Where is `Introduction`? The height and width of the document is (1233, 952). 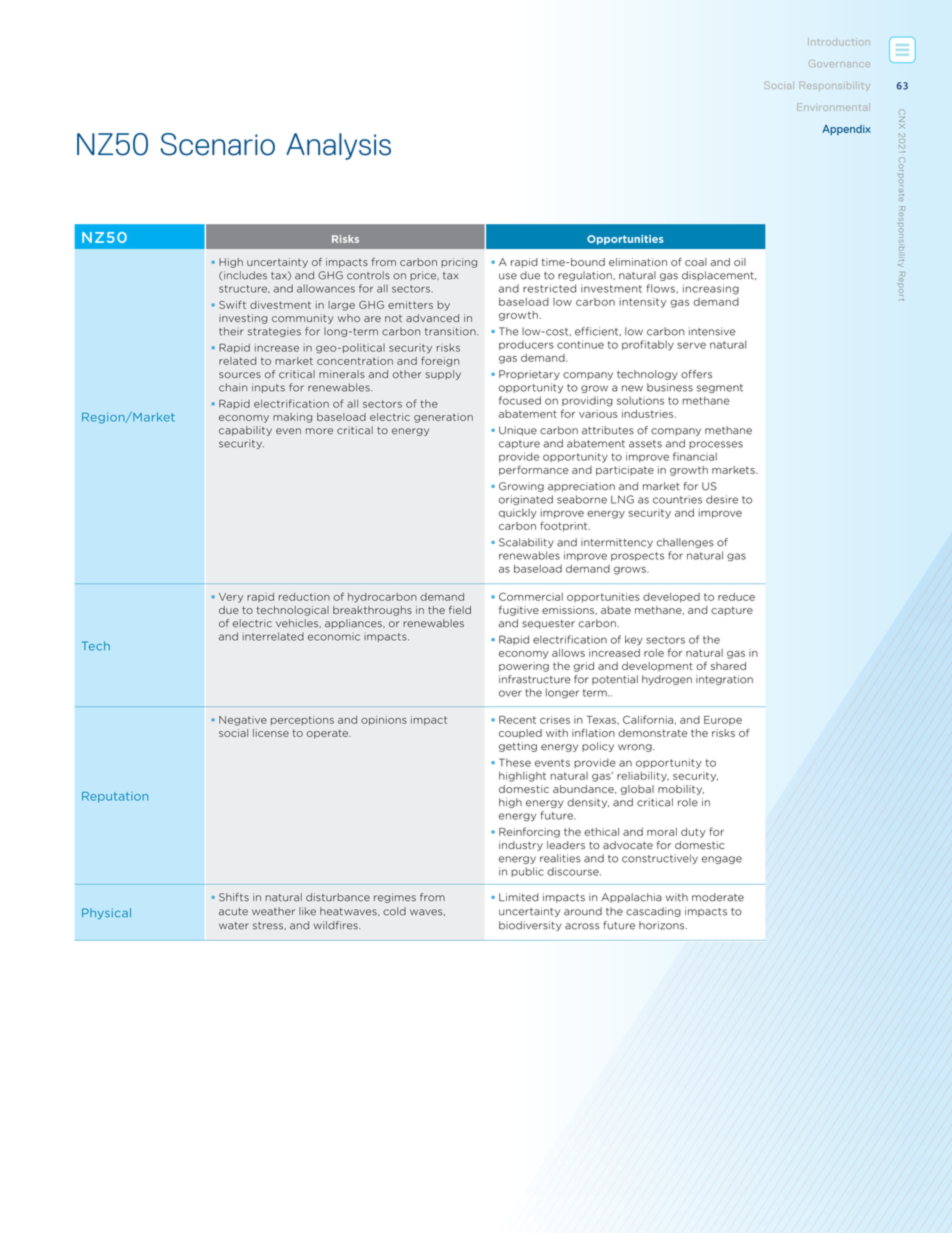 Introduction is located at coordinates (839, 42).
